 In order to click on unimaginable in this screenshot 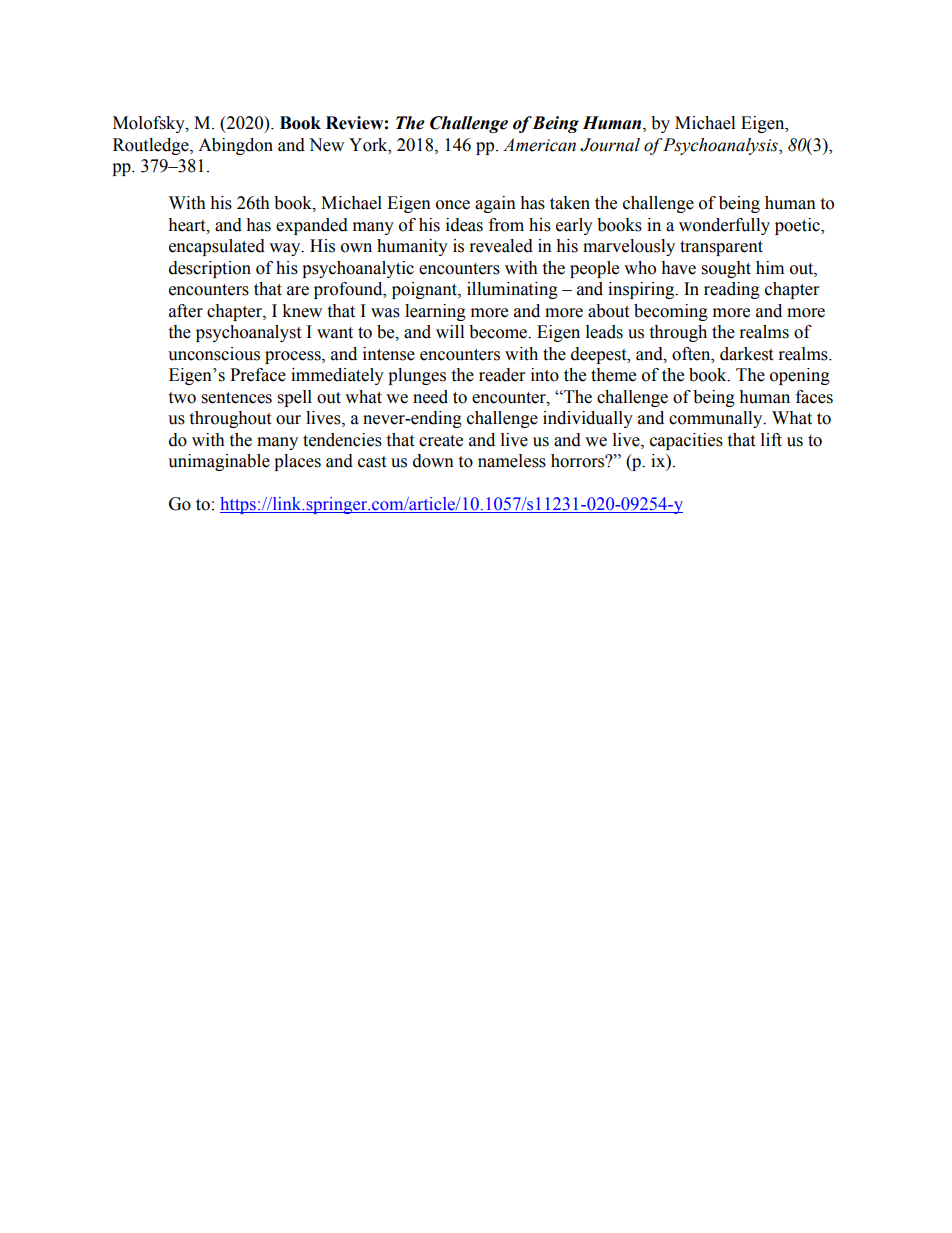, I will do `click(219, 462)`.
